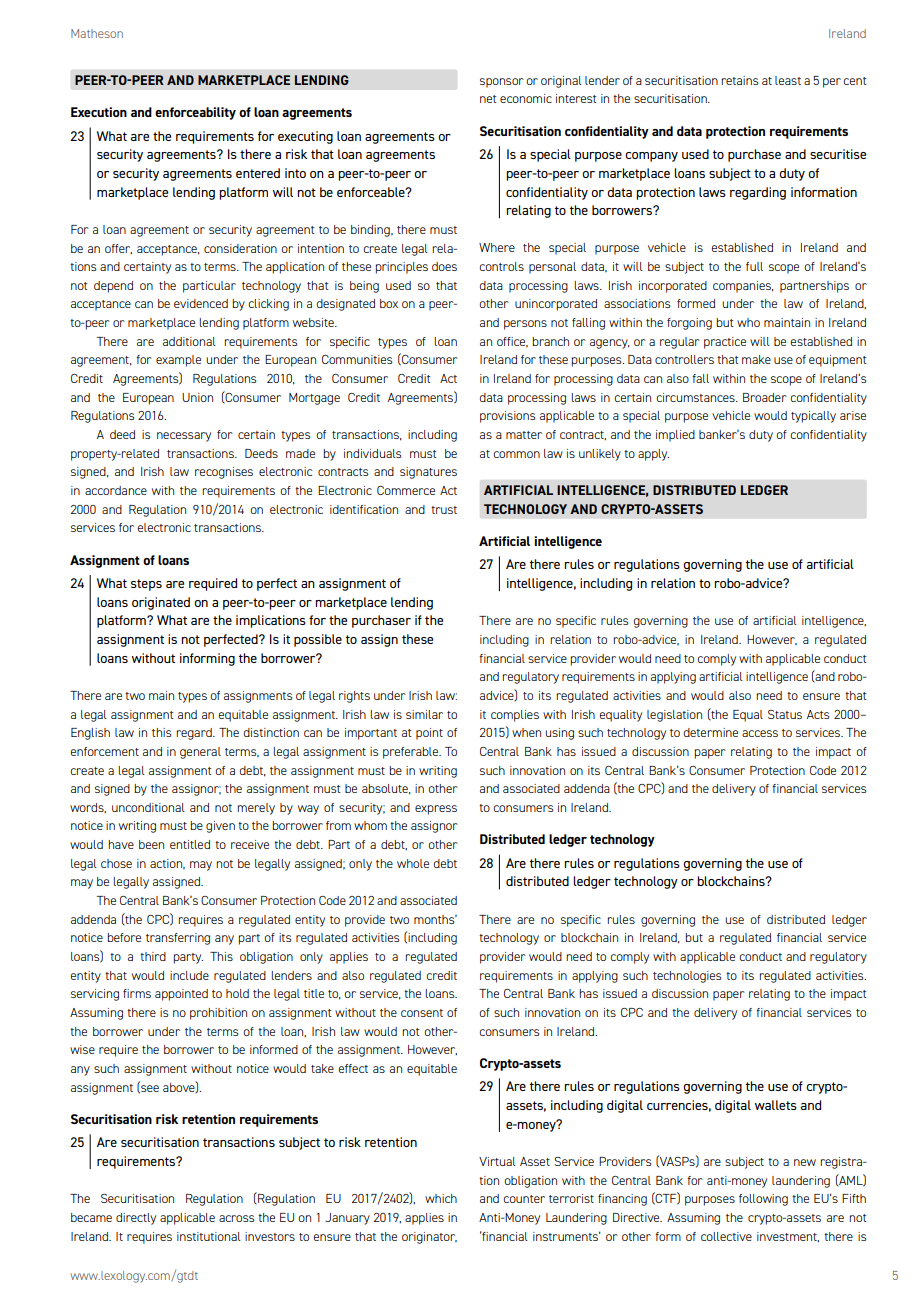  I want to click on enforceability, so click(195, 113).
